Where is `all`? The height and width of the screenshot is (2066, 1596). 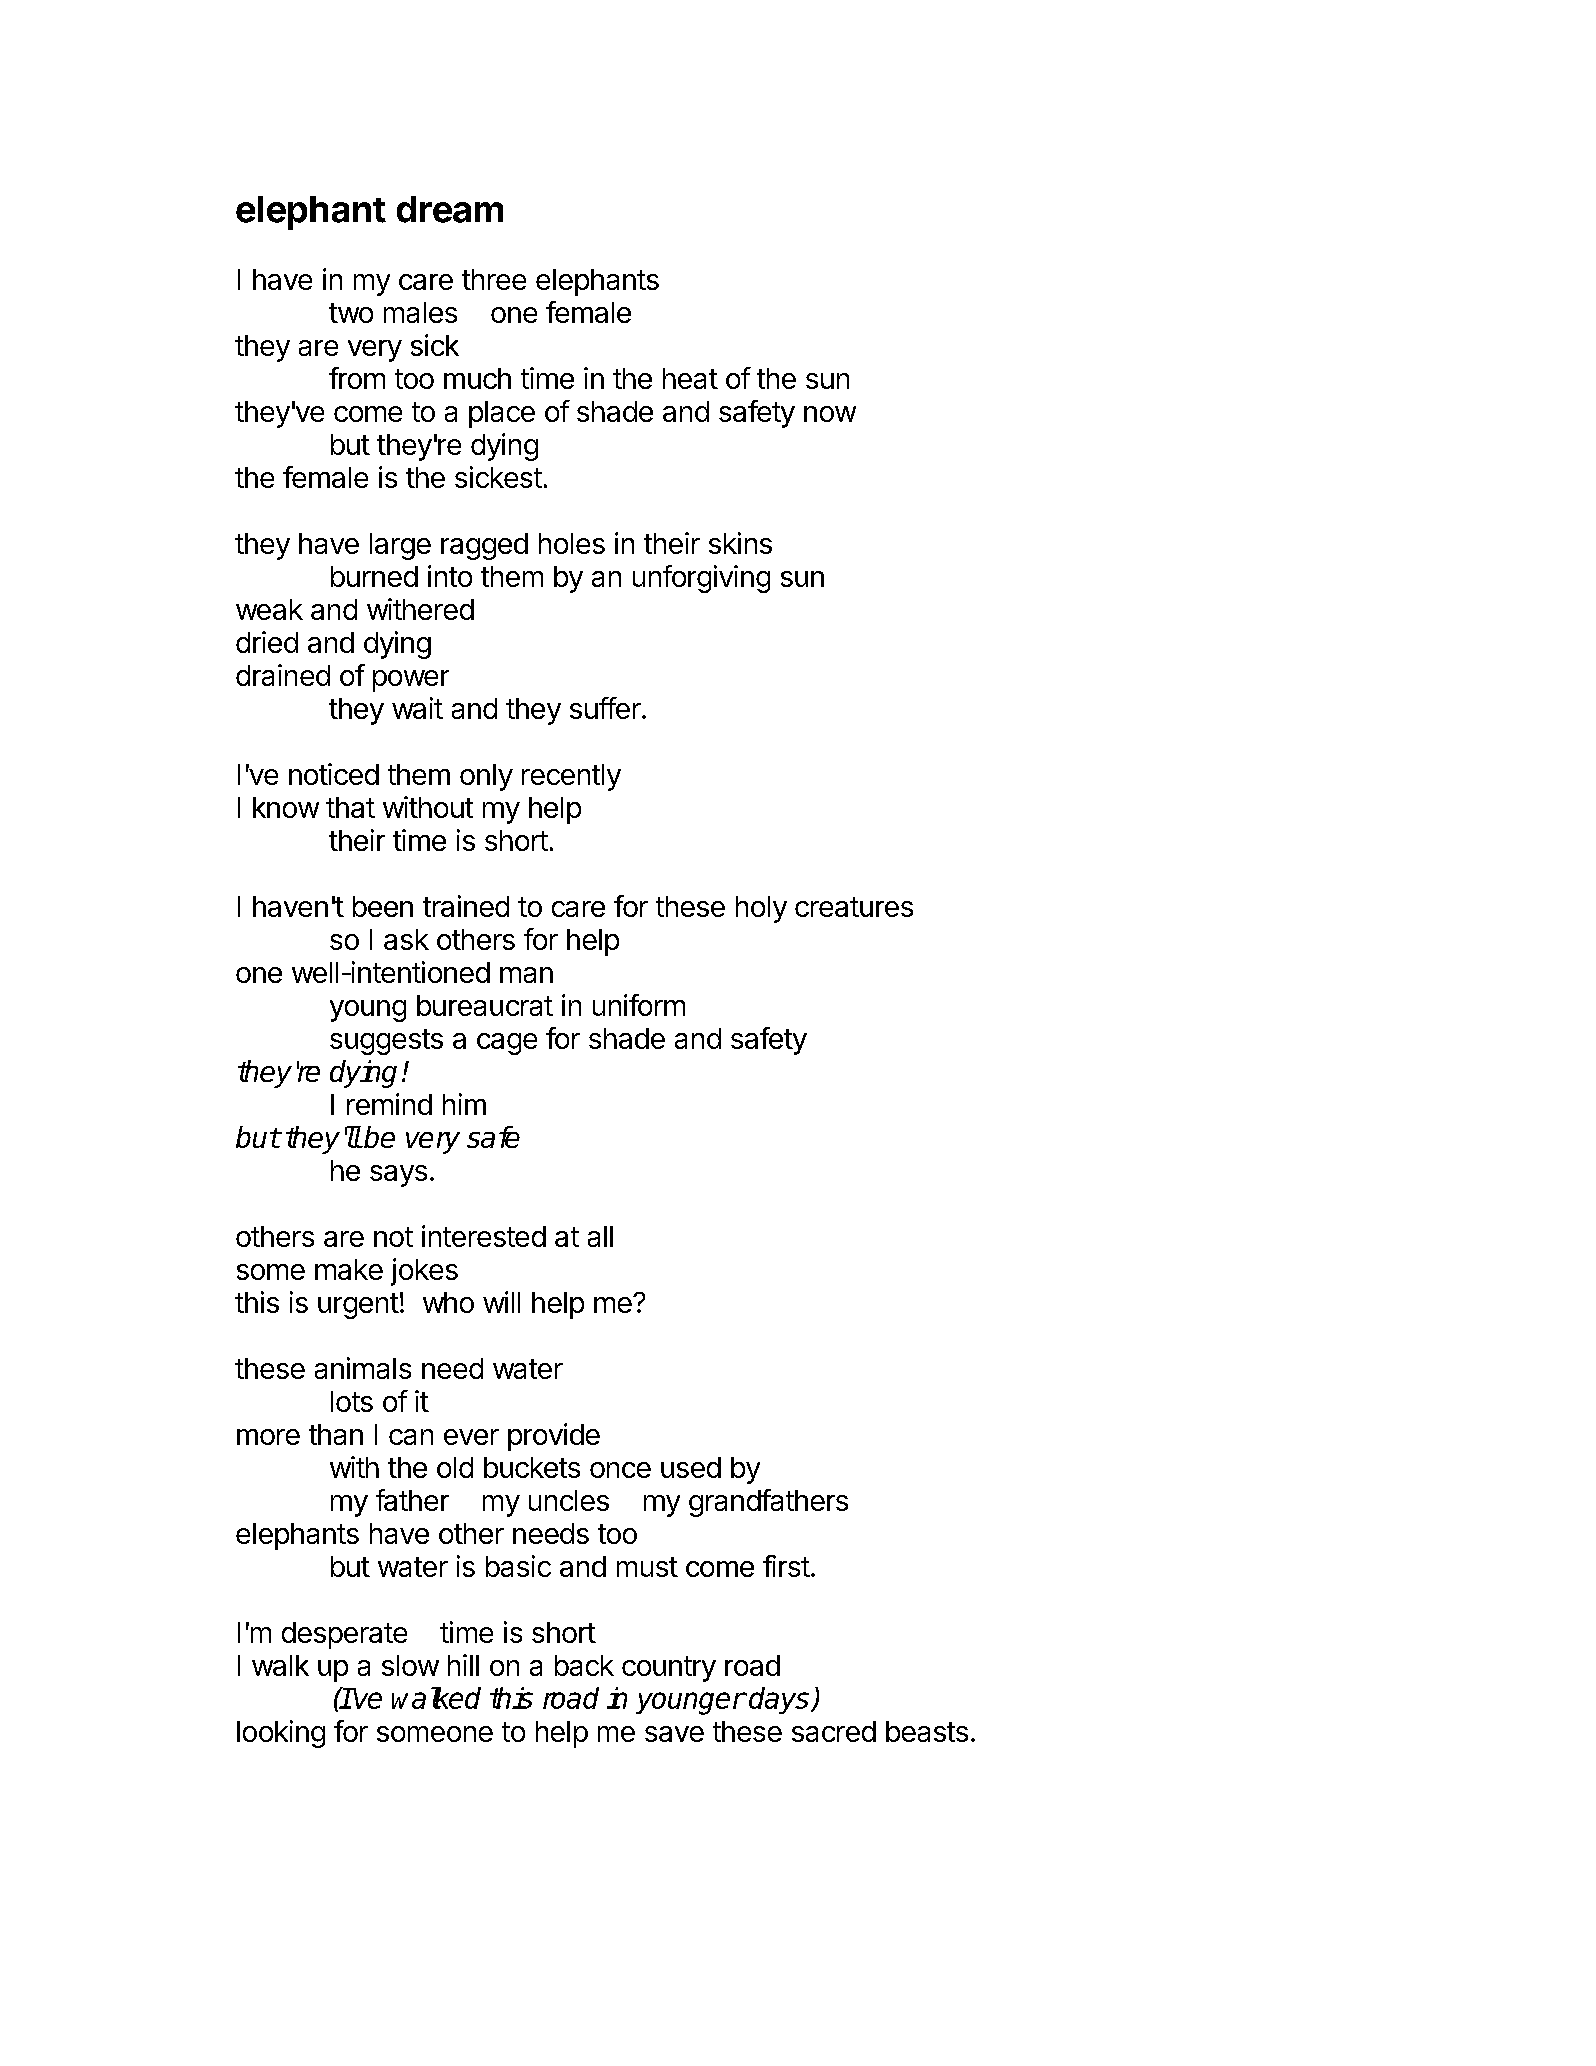 all is located at coordinates (600, 1236).
